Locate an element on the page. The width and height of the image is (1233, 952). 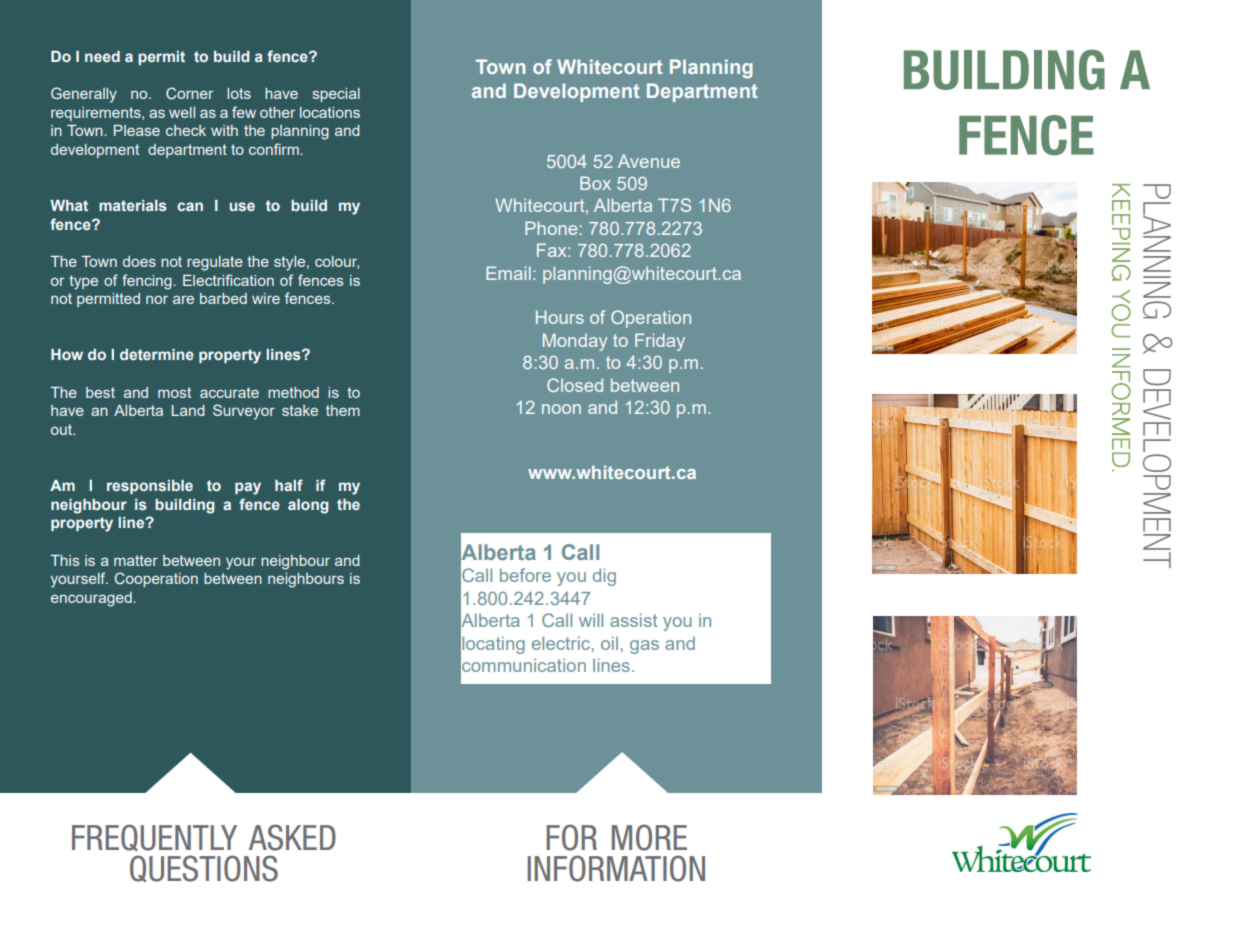
frequently is located at coordinates (154, 837).
